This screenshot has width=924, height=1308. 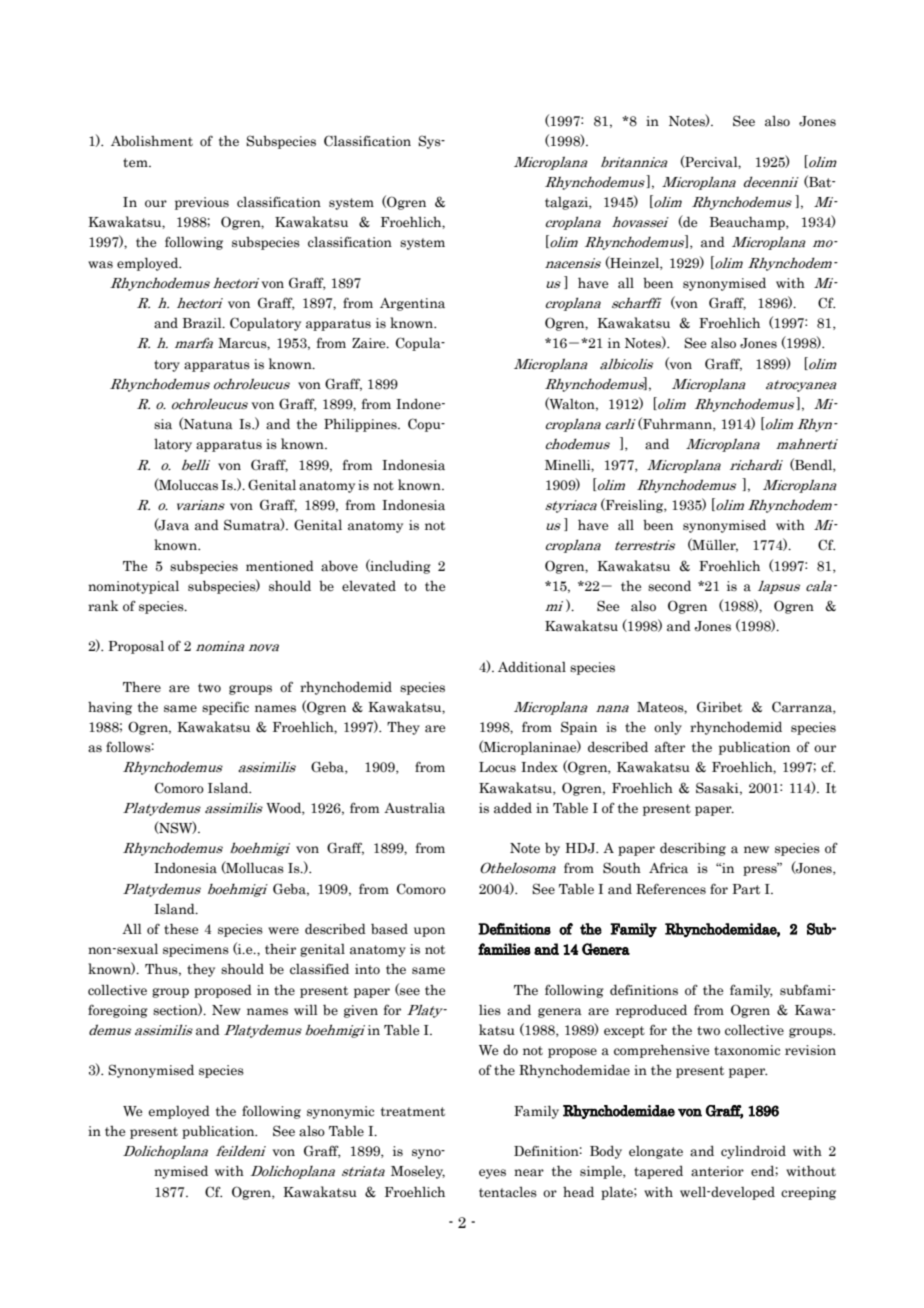 What do you see at coordinates (418, 1172) in the screenshot?
I see `Moseley` at bounding box center [418, 1172].
